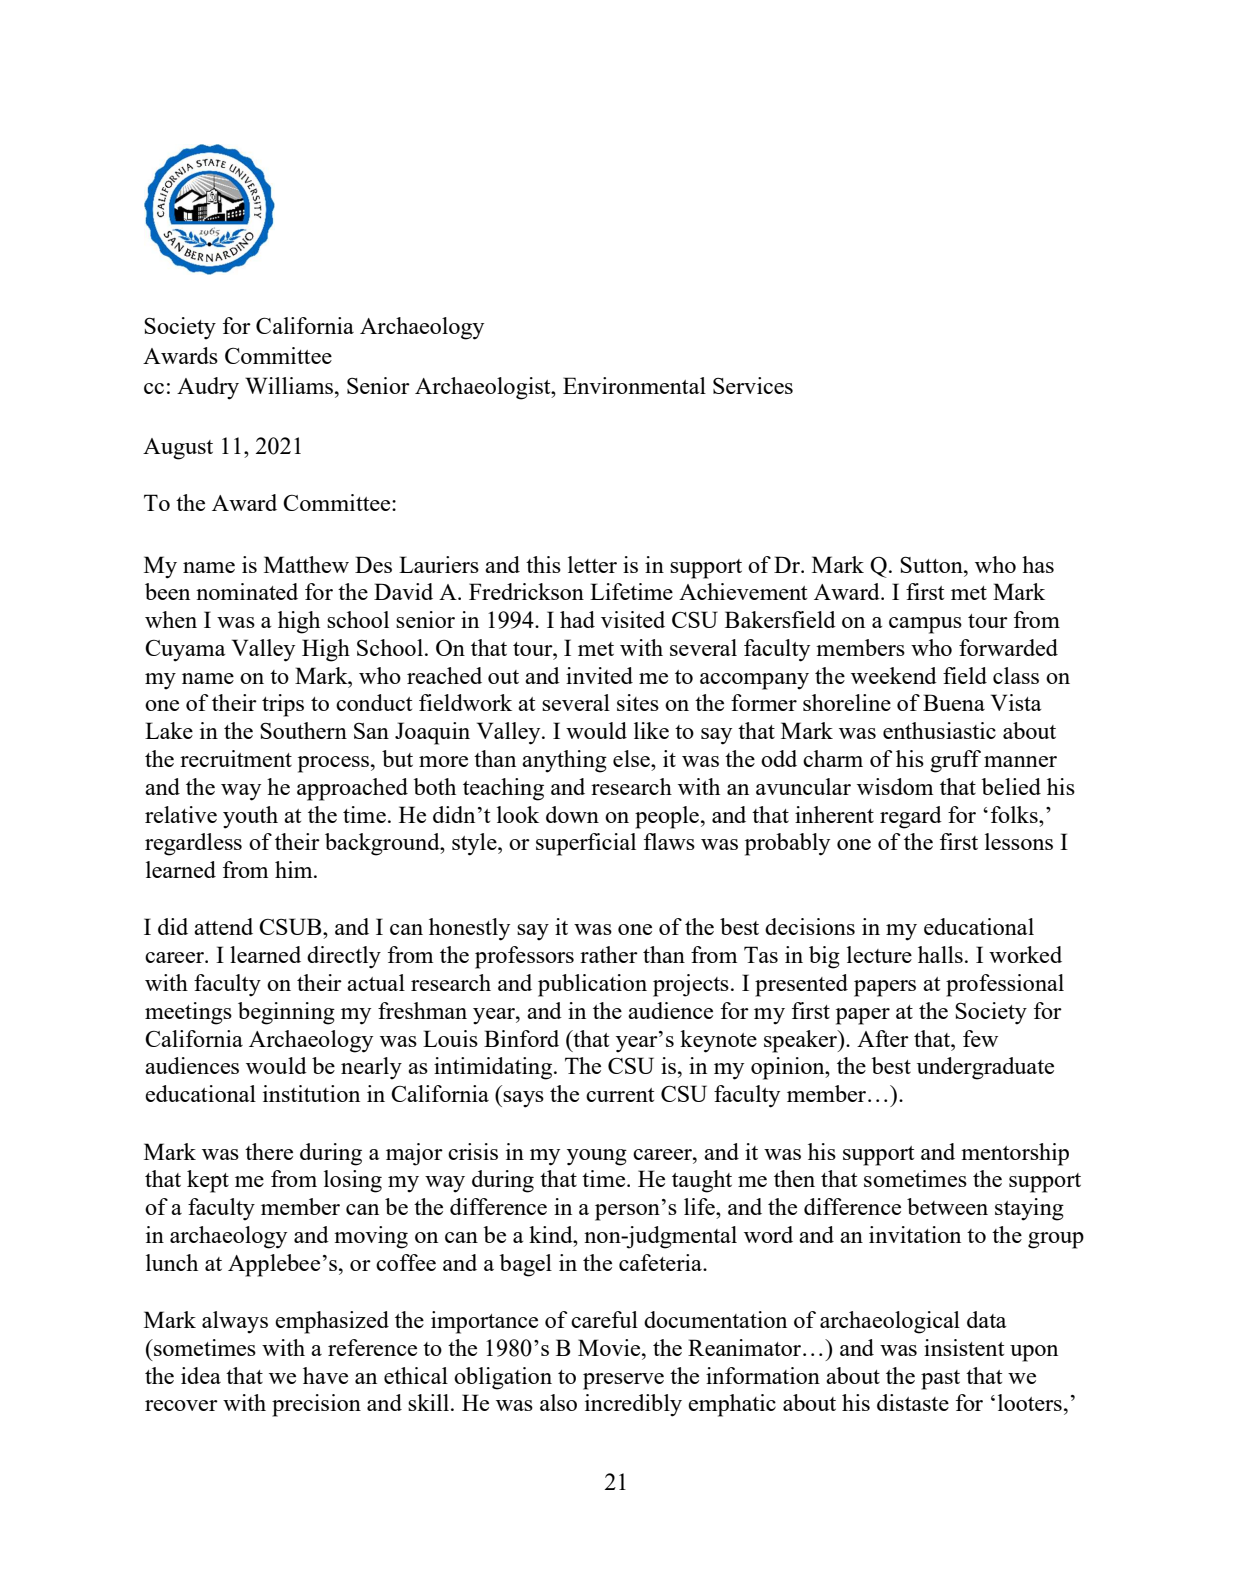  What do you see at coordinates (940, 1380) in the screenshot?
I see `past` at bounding box center [940, 1380].
